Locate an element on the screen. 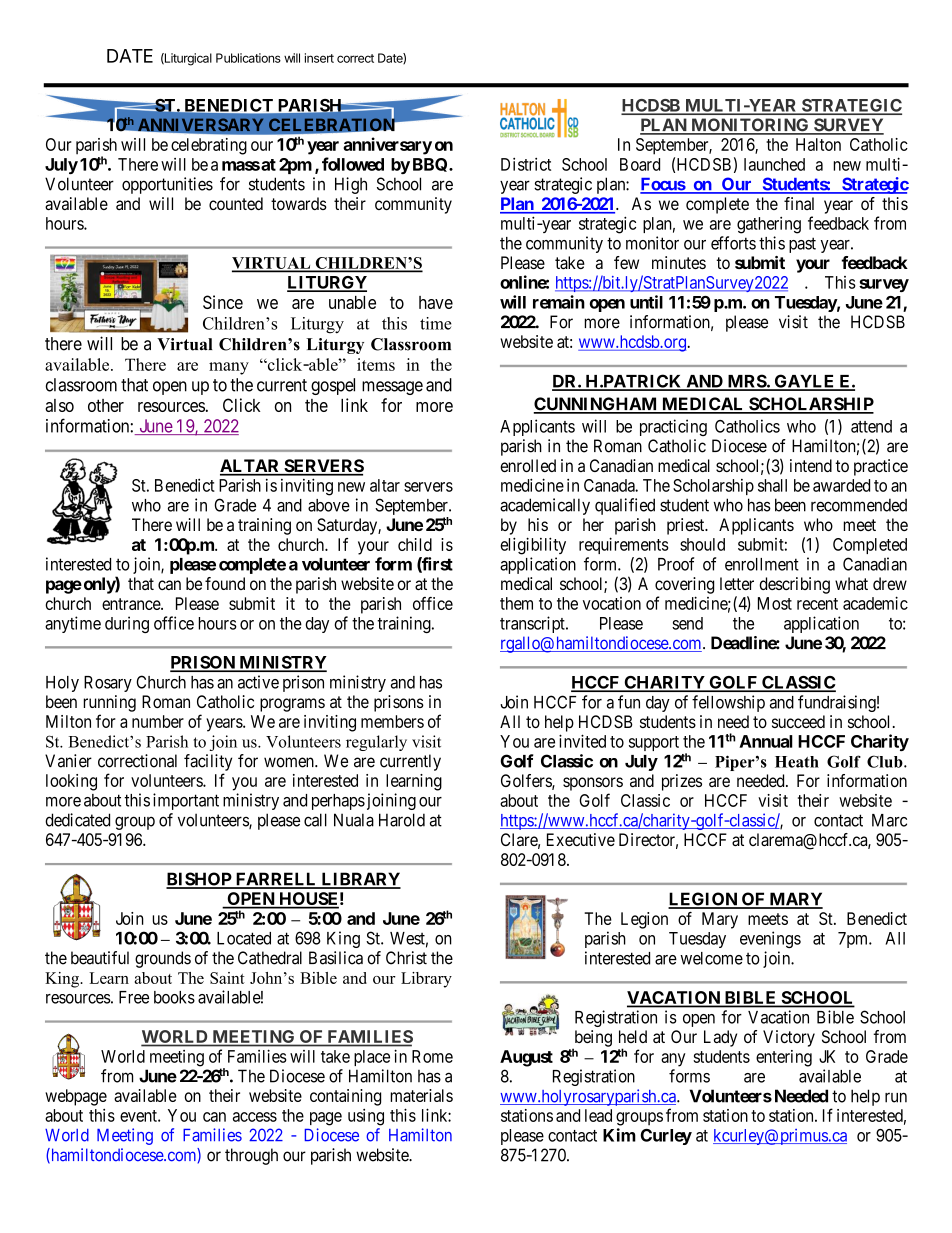  Most is located at coordinates (775, 603).
